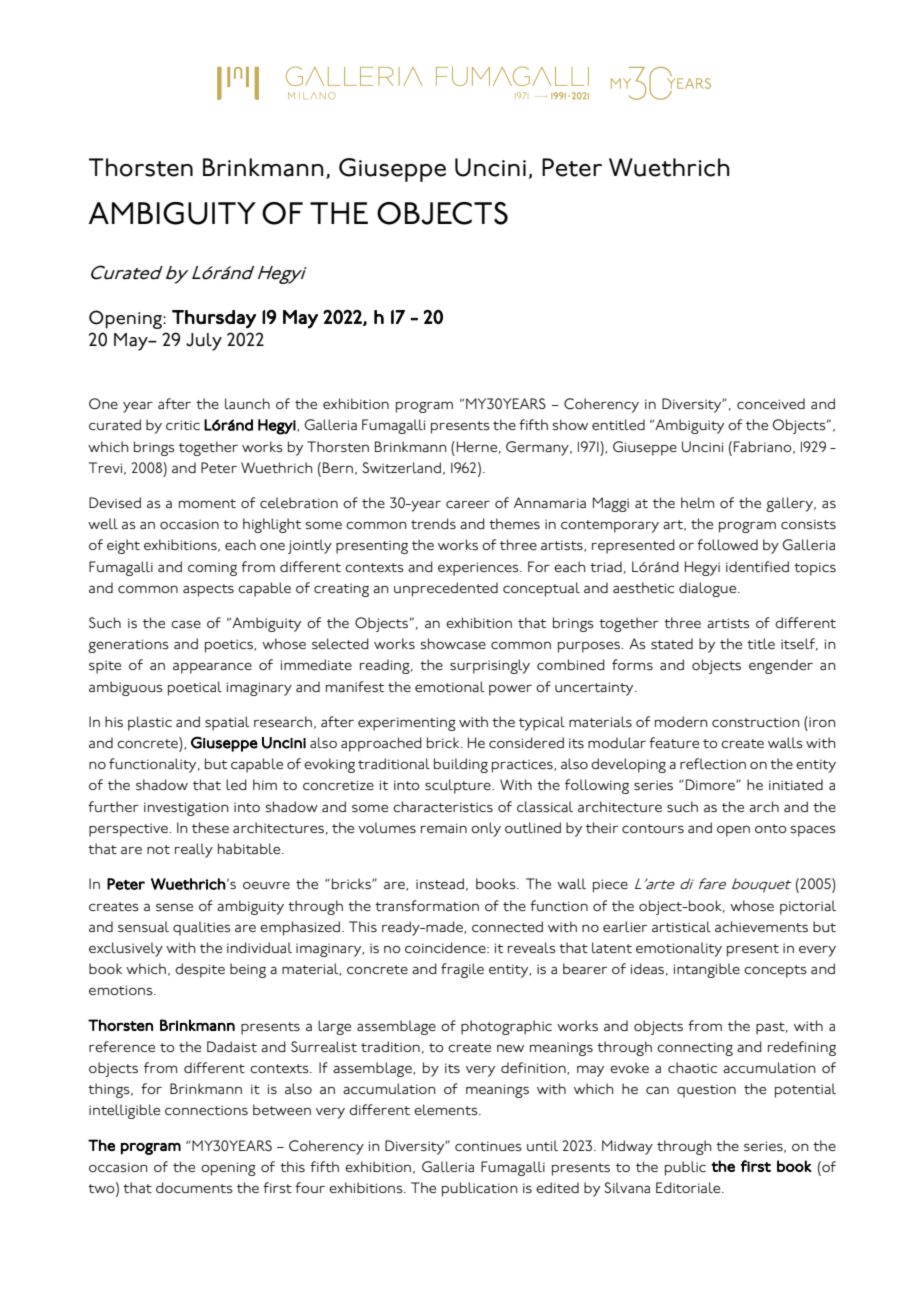  I want to click on aspects, so click(208, 590).
